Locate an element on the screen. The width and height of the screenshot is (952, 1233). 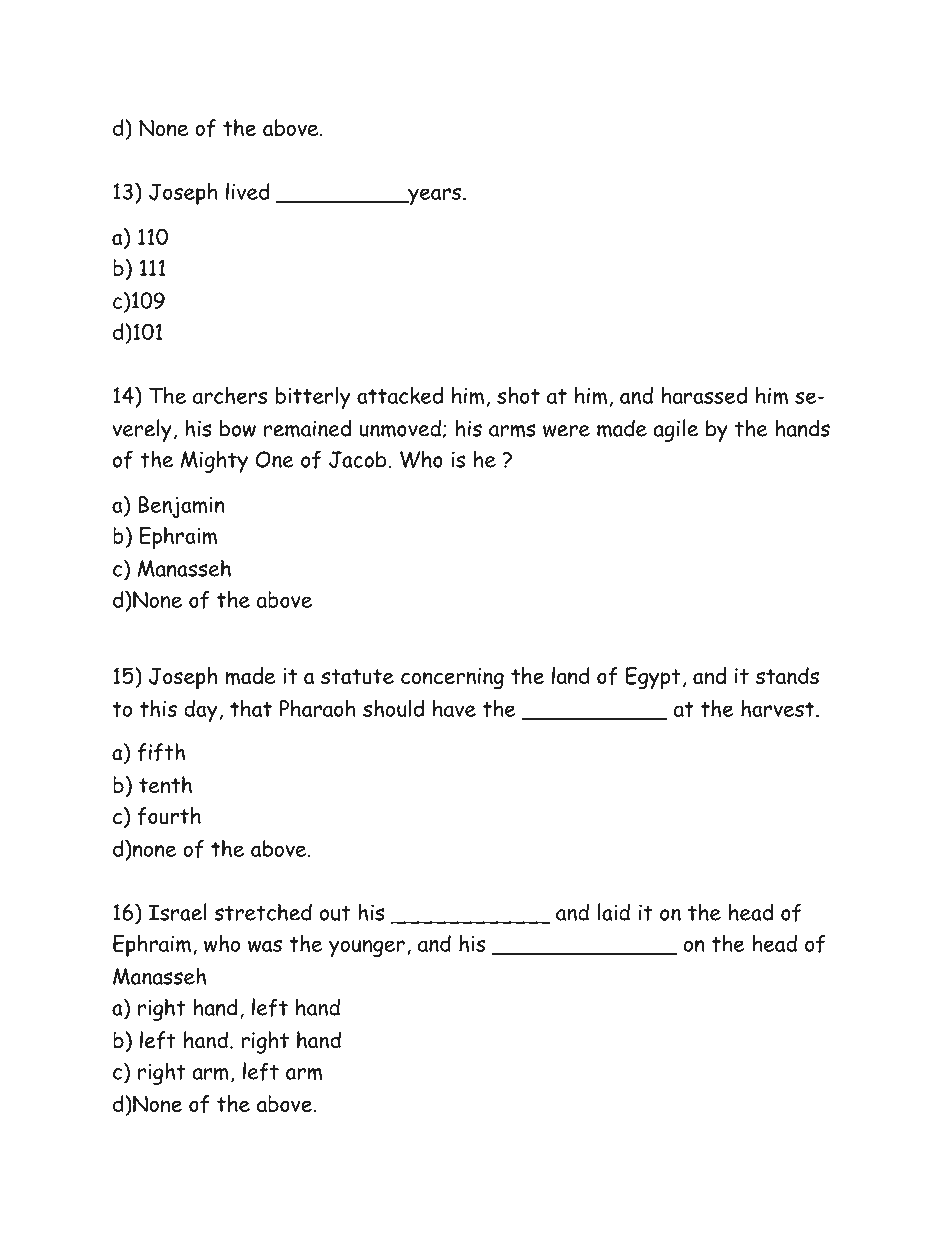
Egypt is located at coordinates (653, 678).
